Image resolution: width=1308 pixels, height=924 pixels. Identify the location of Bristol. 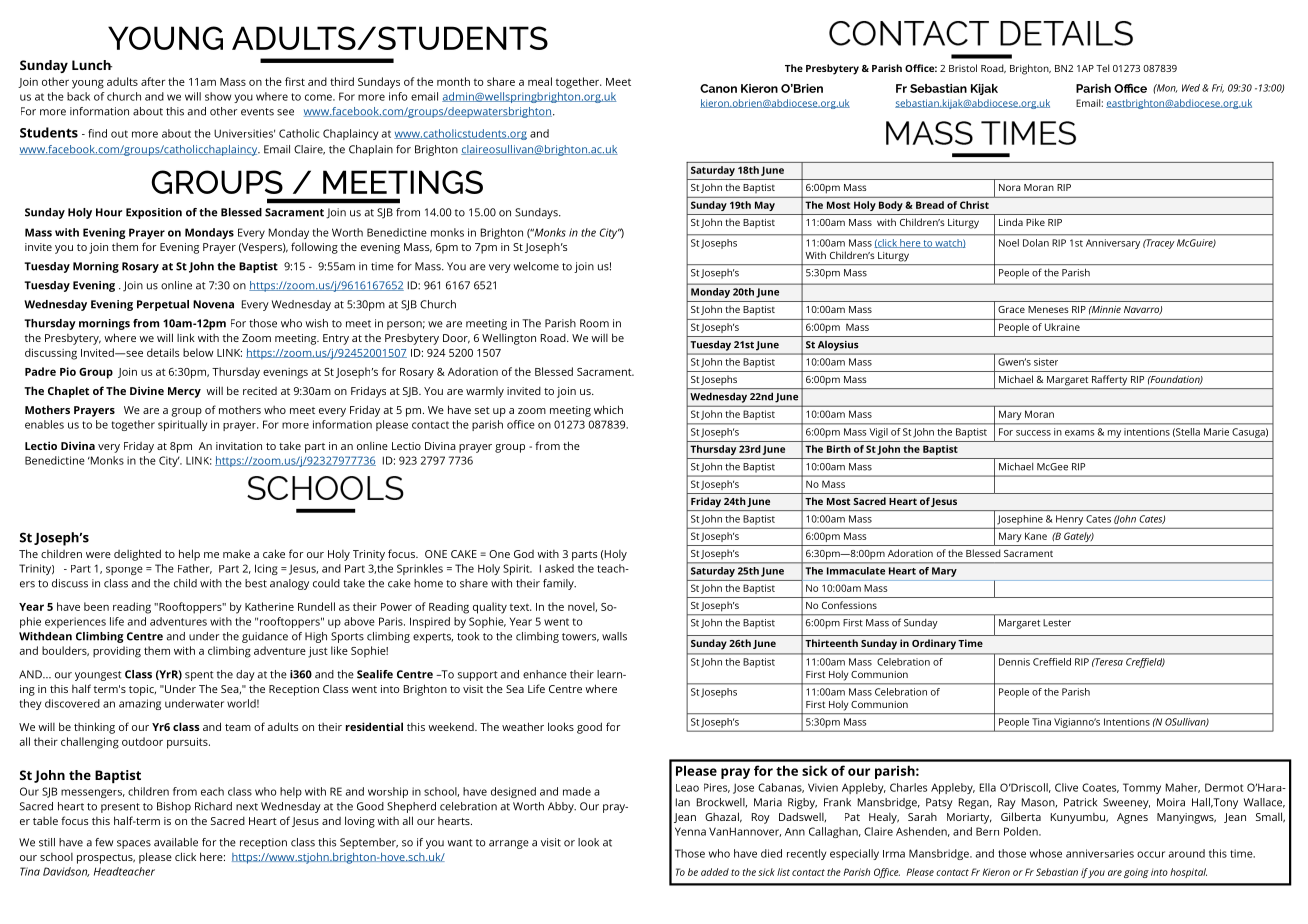
(963, 68).
